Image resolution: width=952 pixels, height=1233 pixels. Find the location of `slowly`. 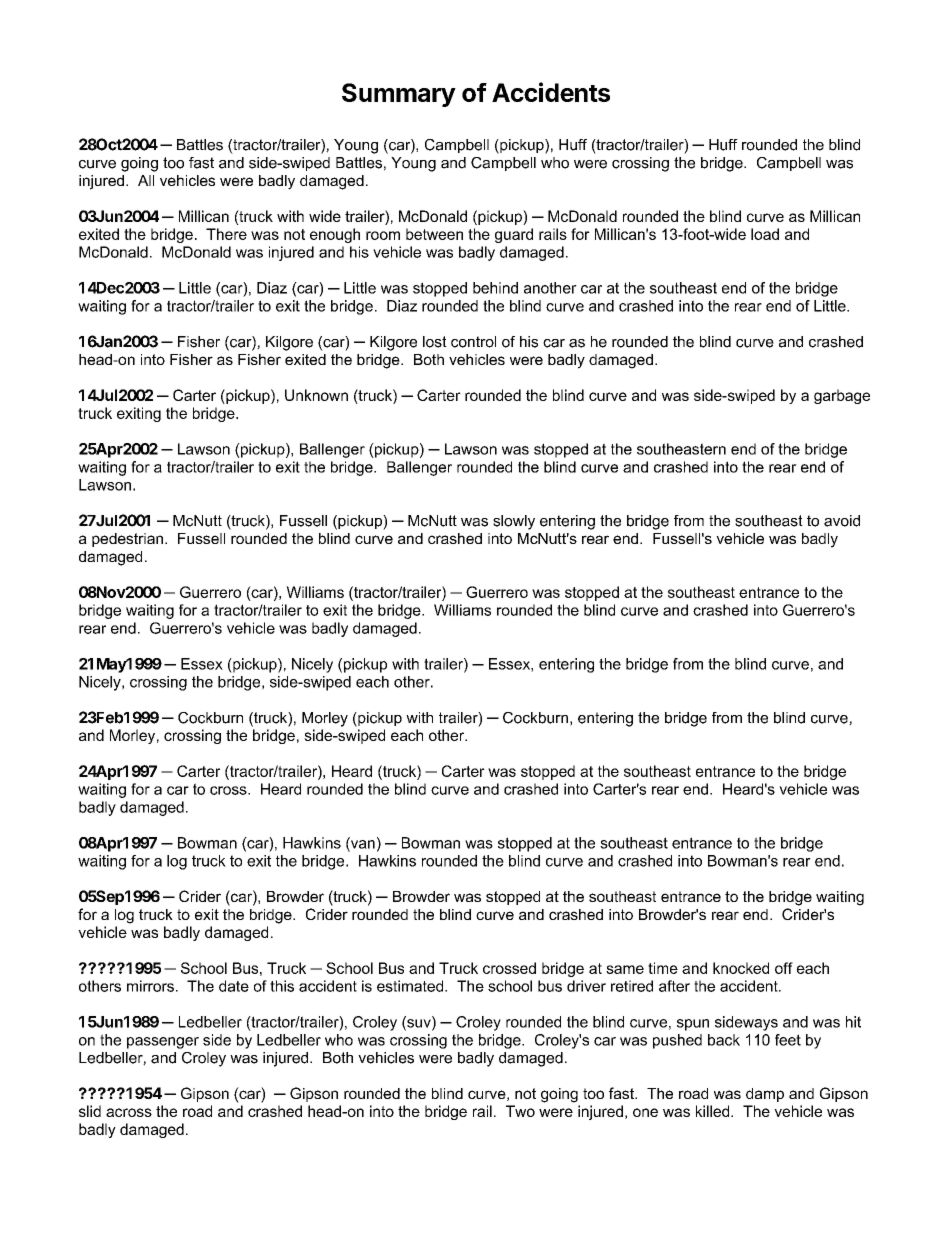

slowly is located at coordinates (514, 522).
